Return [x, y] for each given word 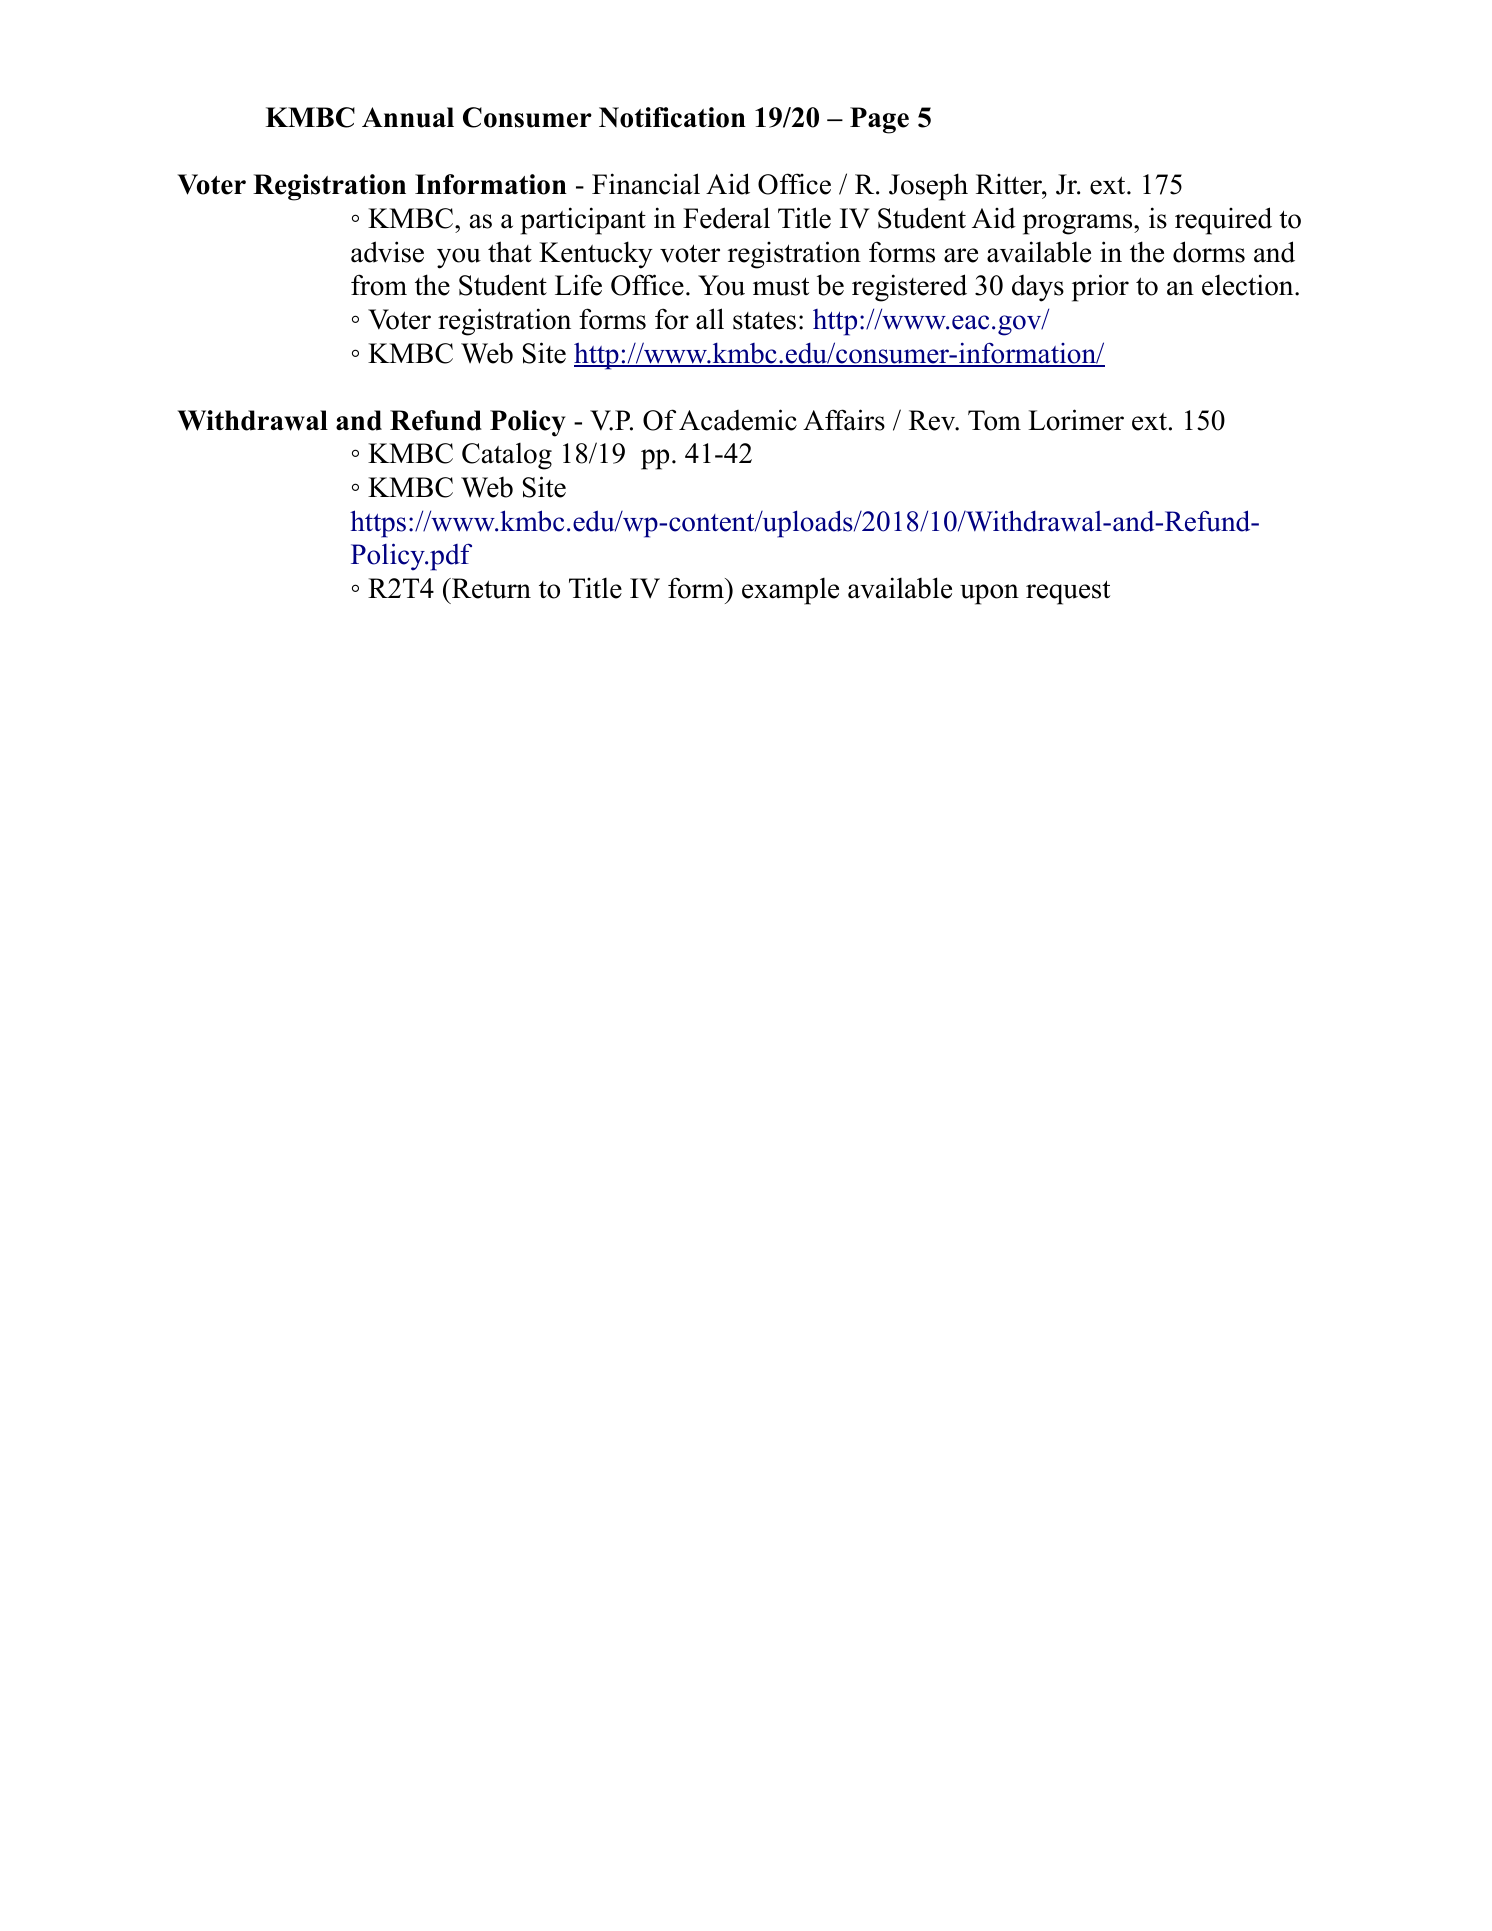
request [1068, 592]
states [764, 321]
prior [1100, 288]
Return [490, 588]
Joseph [928, 187]
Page [879, 120]
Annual [408, 117]
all [710, 319]
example [790, 591]
